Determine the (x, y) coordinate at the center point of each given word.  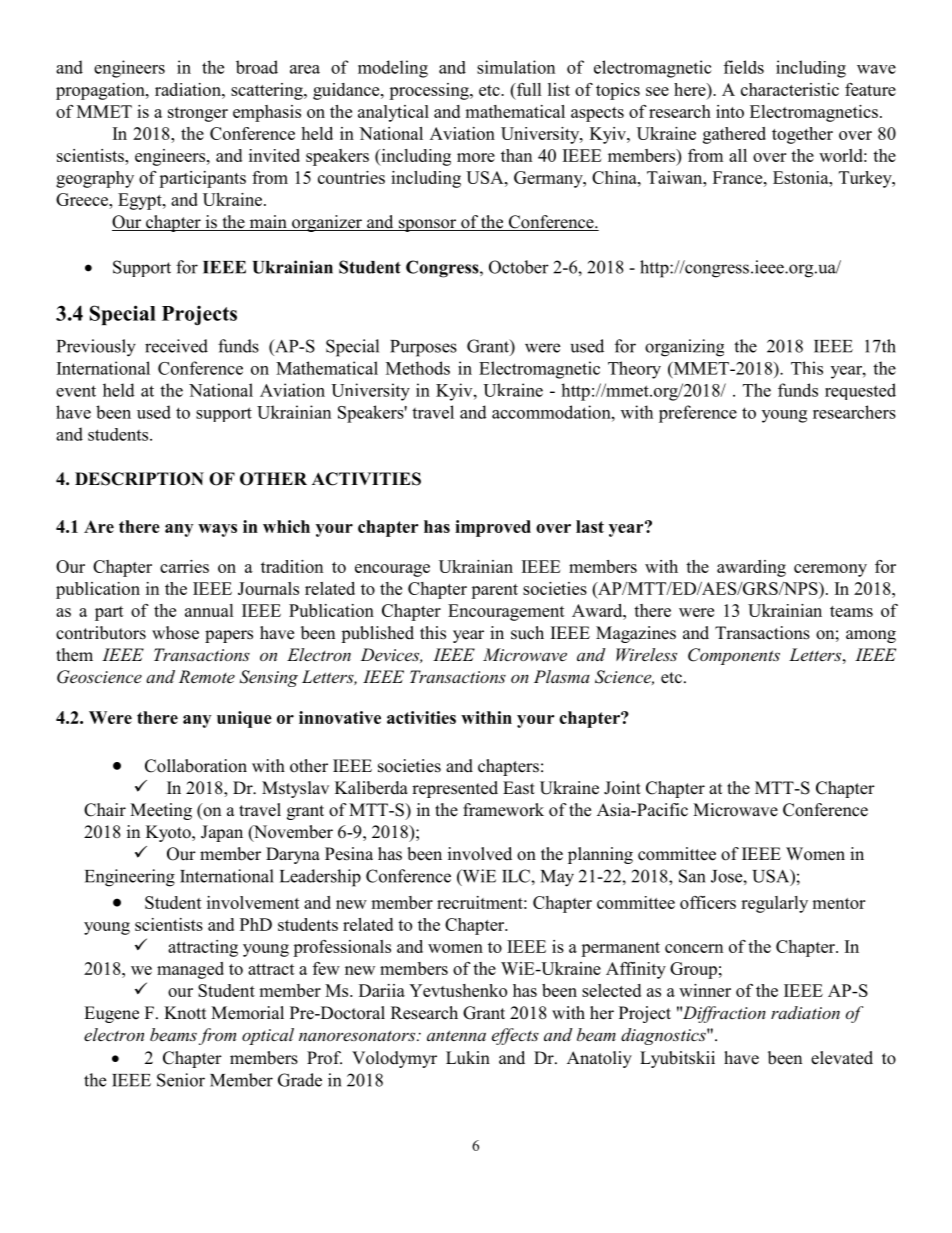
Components (734, 656)
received (176, 346)
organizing (684, 348)
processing (430, 91)
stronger (198, 114)
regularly (774, 904)
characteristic (790, 89)
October (519, 267)
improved (493, 528)
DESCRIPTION (139, 479)
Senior (181, 1080)
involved (480, 854)
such (527, 633)
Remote (207, 676)
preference (698, 414)
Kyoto (169, 833)
